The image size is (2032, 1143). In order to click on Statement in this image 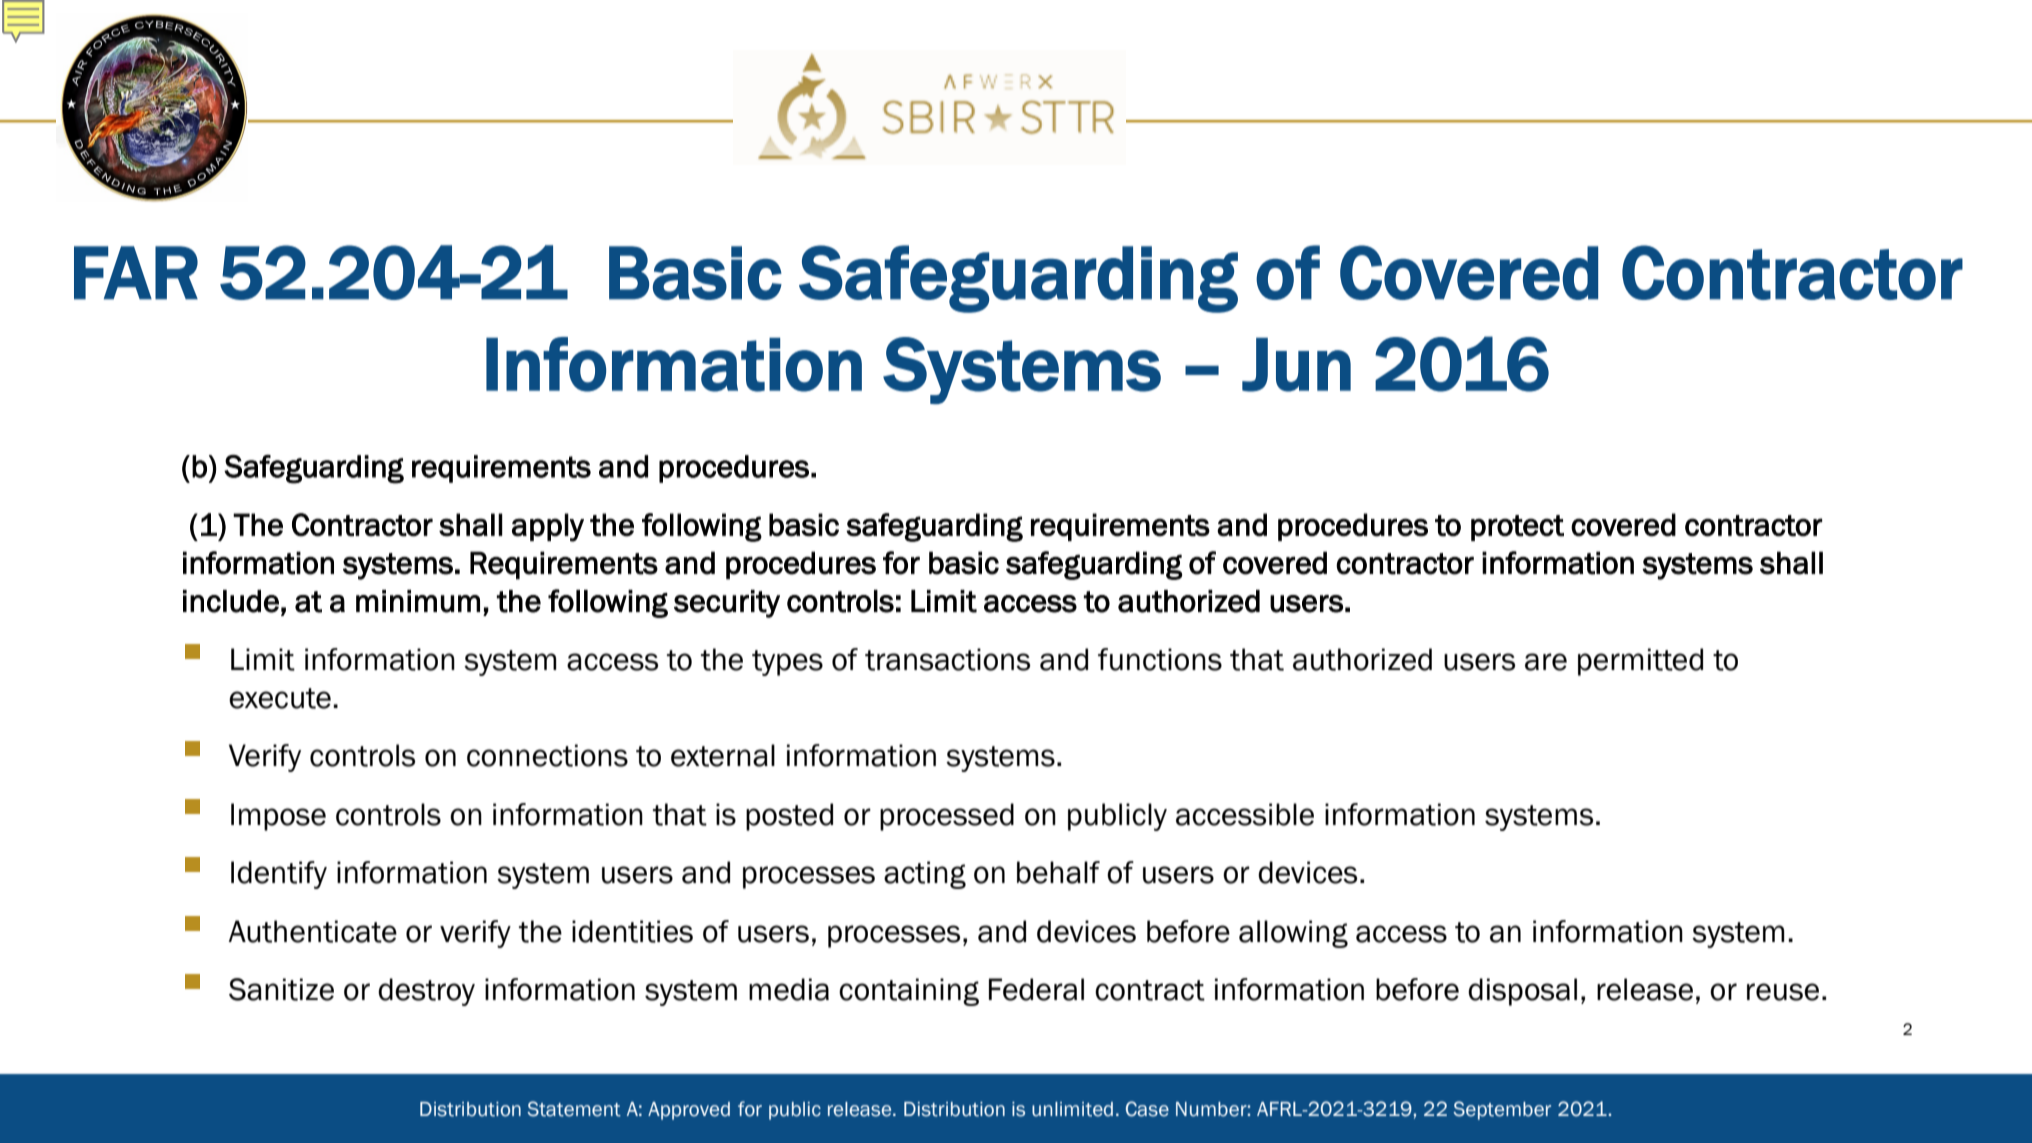, I will do `click(574, 1109)`.
